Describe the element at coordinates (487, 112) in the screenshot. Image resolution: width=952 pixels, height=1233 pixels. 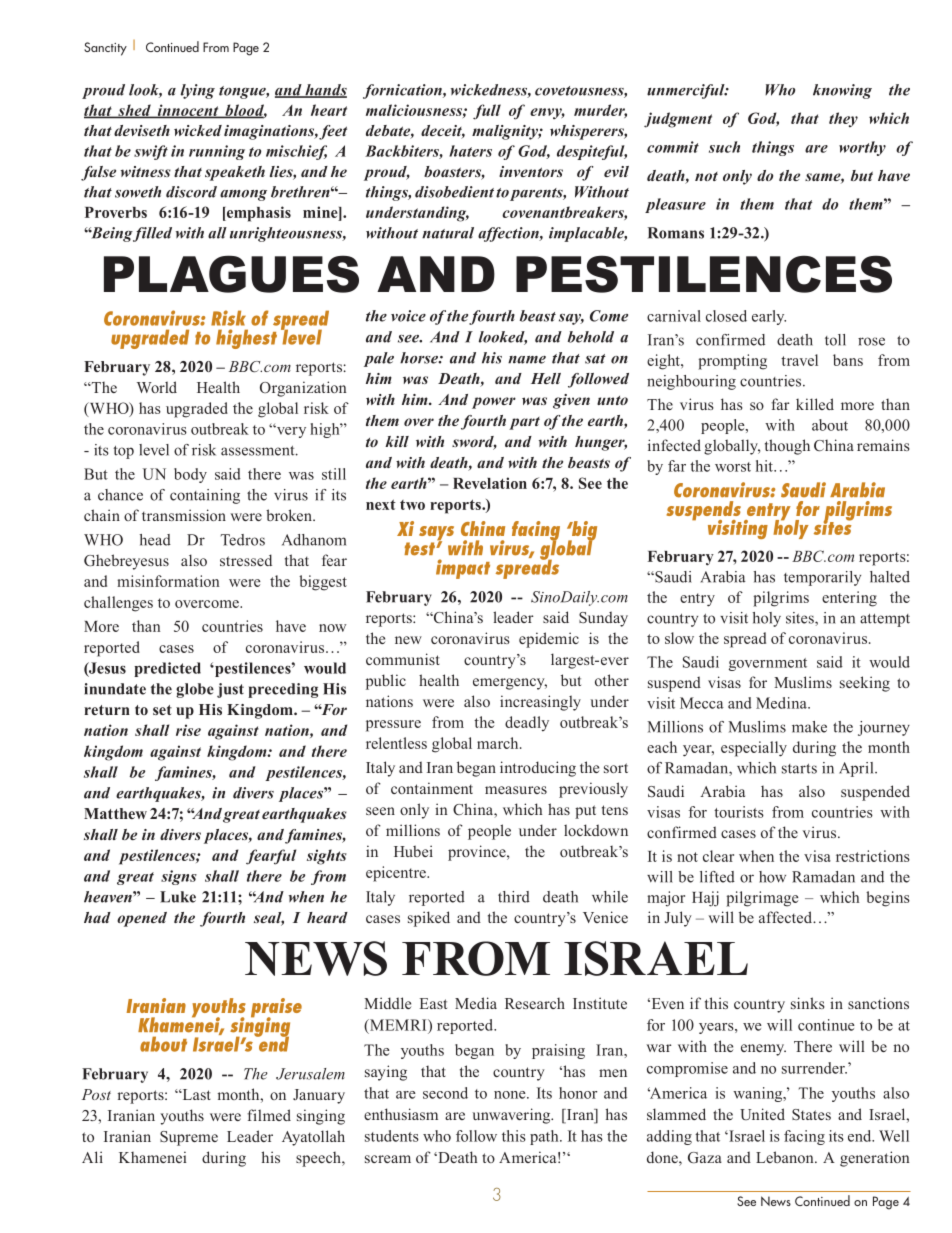
I see `full` at that location.
